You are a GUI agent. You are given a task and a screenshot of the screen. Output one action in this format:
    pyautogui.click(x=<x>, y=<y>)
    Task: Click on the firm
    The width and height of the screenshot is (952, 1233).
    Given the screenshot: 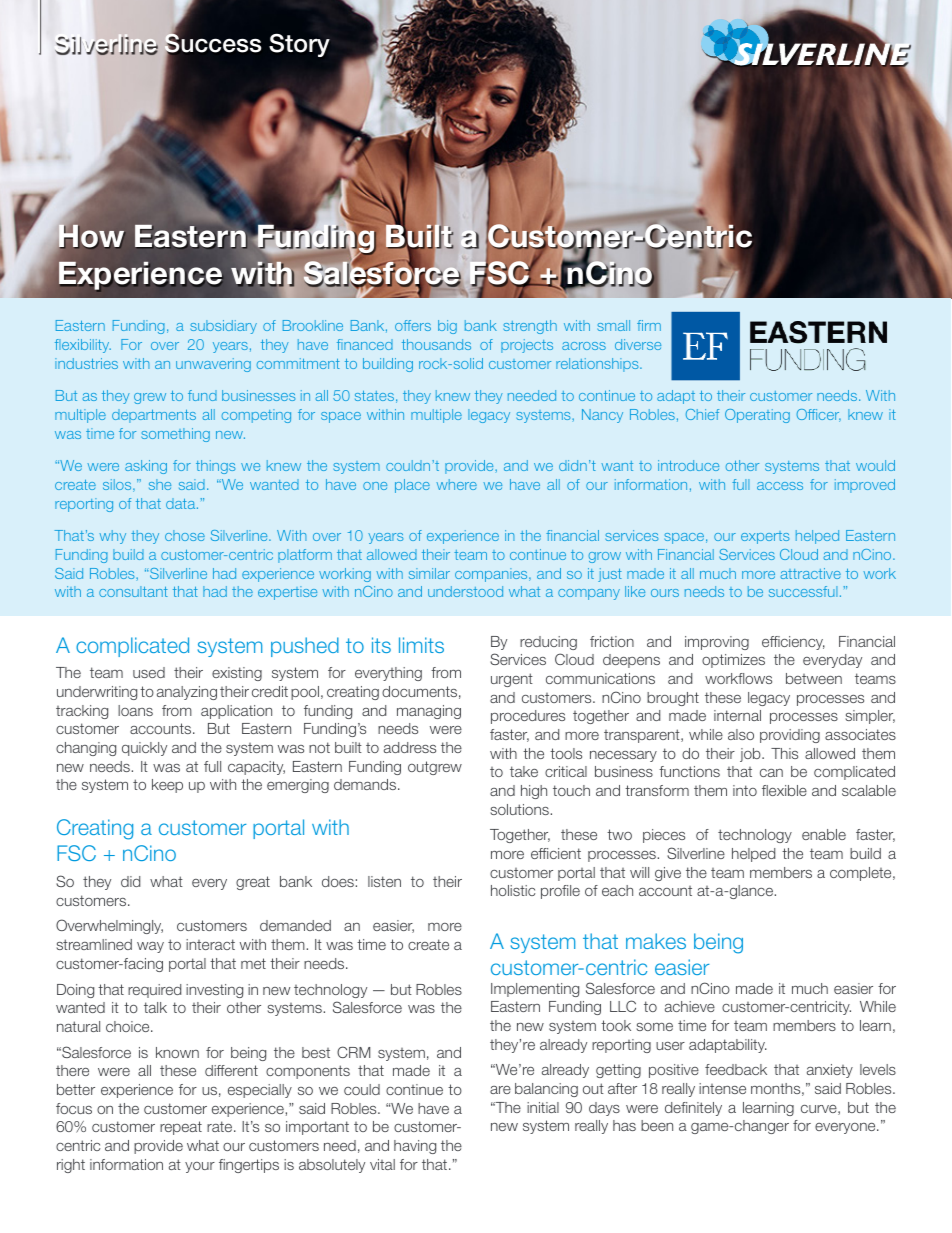 What is the action you would take?
    pyautogui.click(x=649, y=325)
